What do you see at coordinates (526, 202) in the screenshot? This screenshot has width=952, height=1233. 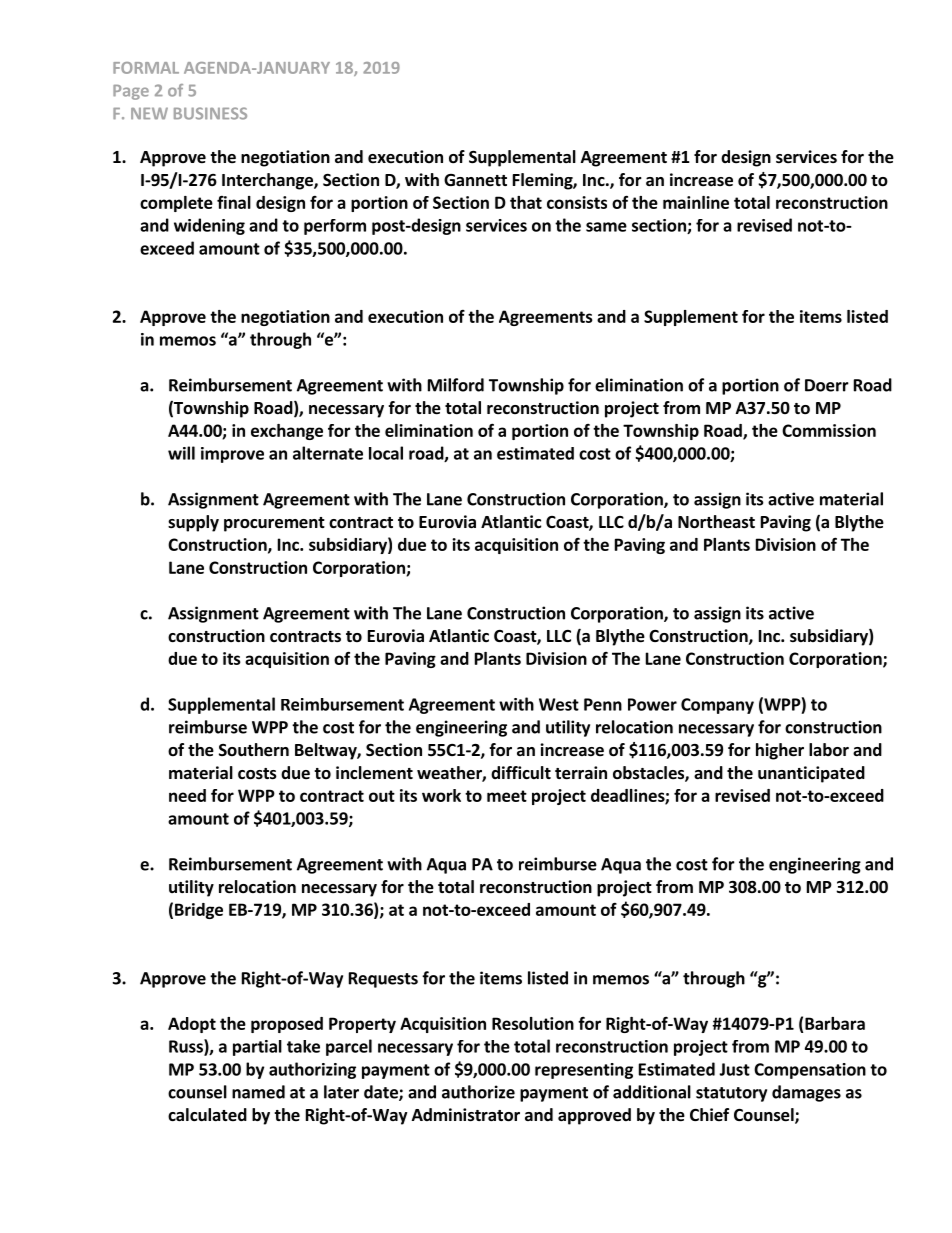 I see `that` at bounding box center [526, 202].
